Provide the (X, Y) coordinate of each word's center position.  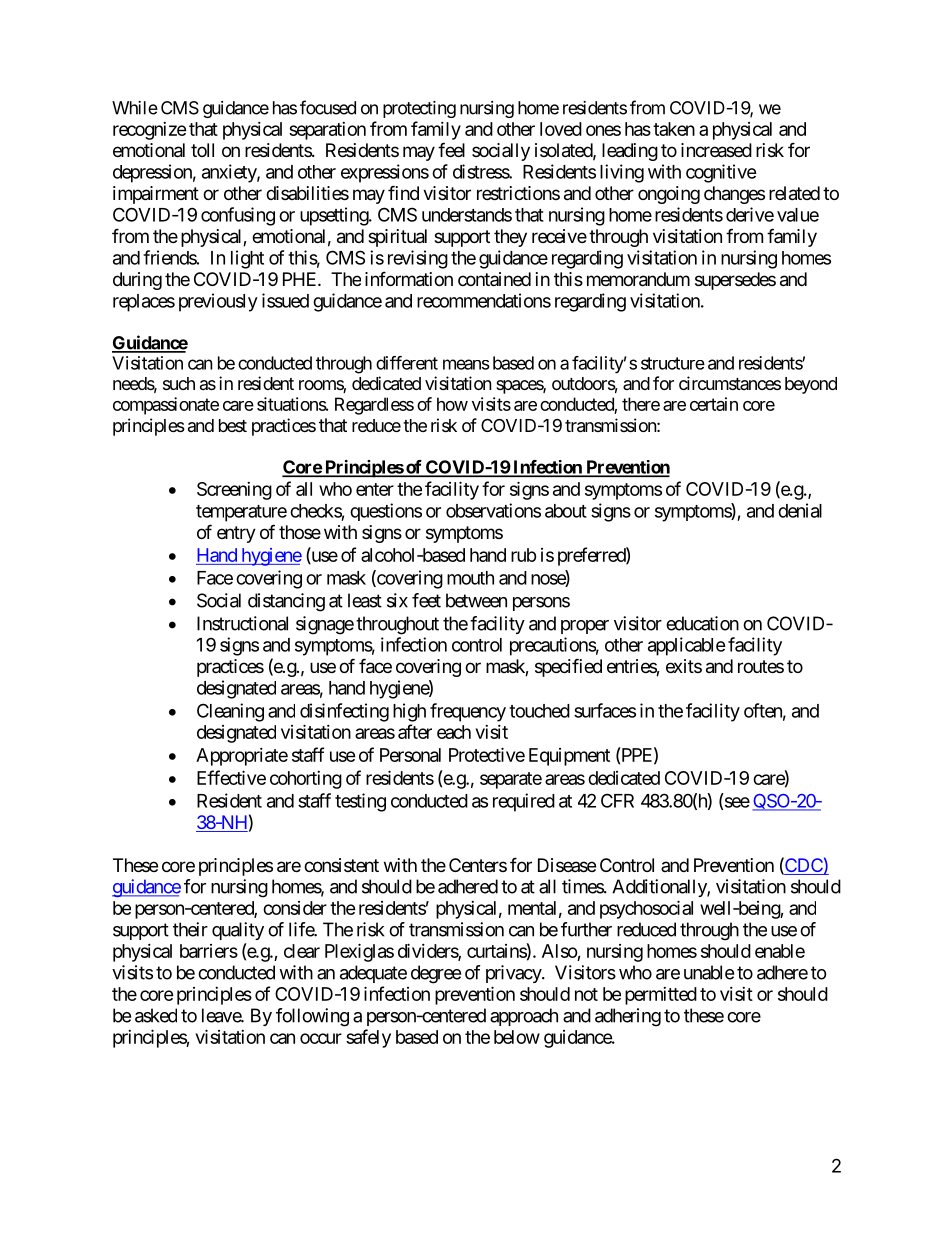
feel (451, 149)
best (233, 425)
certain (714, 404)
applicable (687, 646)
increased (716, 150)
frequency (468, 712)
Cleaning (230, 712)
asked (156, 1015)
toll (202, 150)
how (452, 404)
